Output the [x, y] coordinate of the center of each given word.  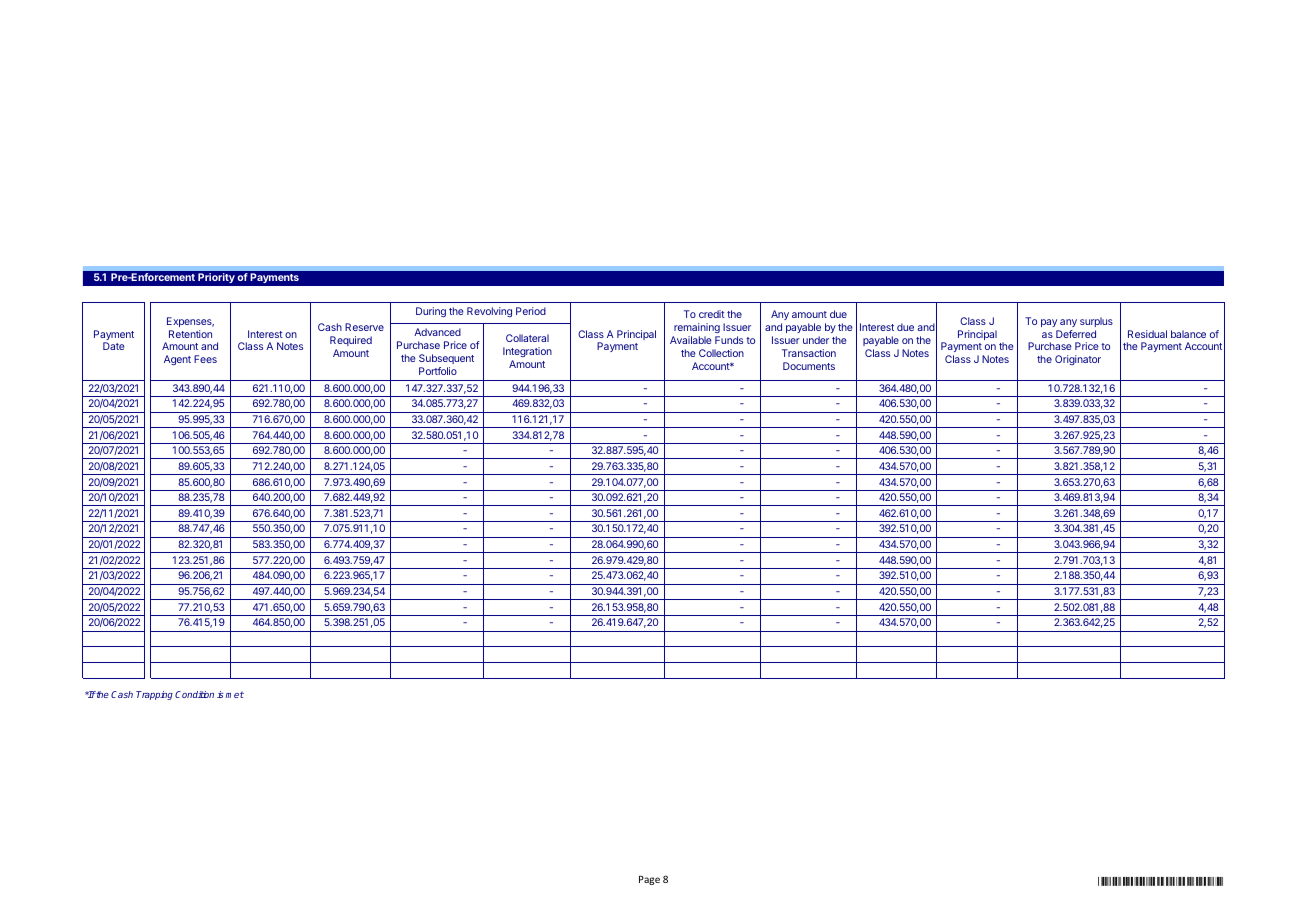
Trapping [154, 695]
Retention [190, 334]
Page [649, 880]
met [235, 694]
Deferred [1076, 334]
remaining [697, 328]
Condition [194, 694]
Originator [1078, 360]
